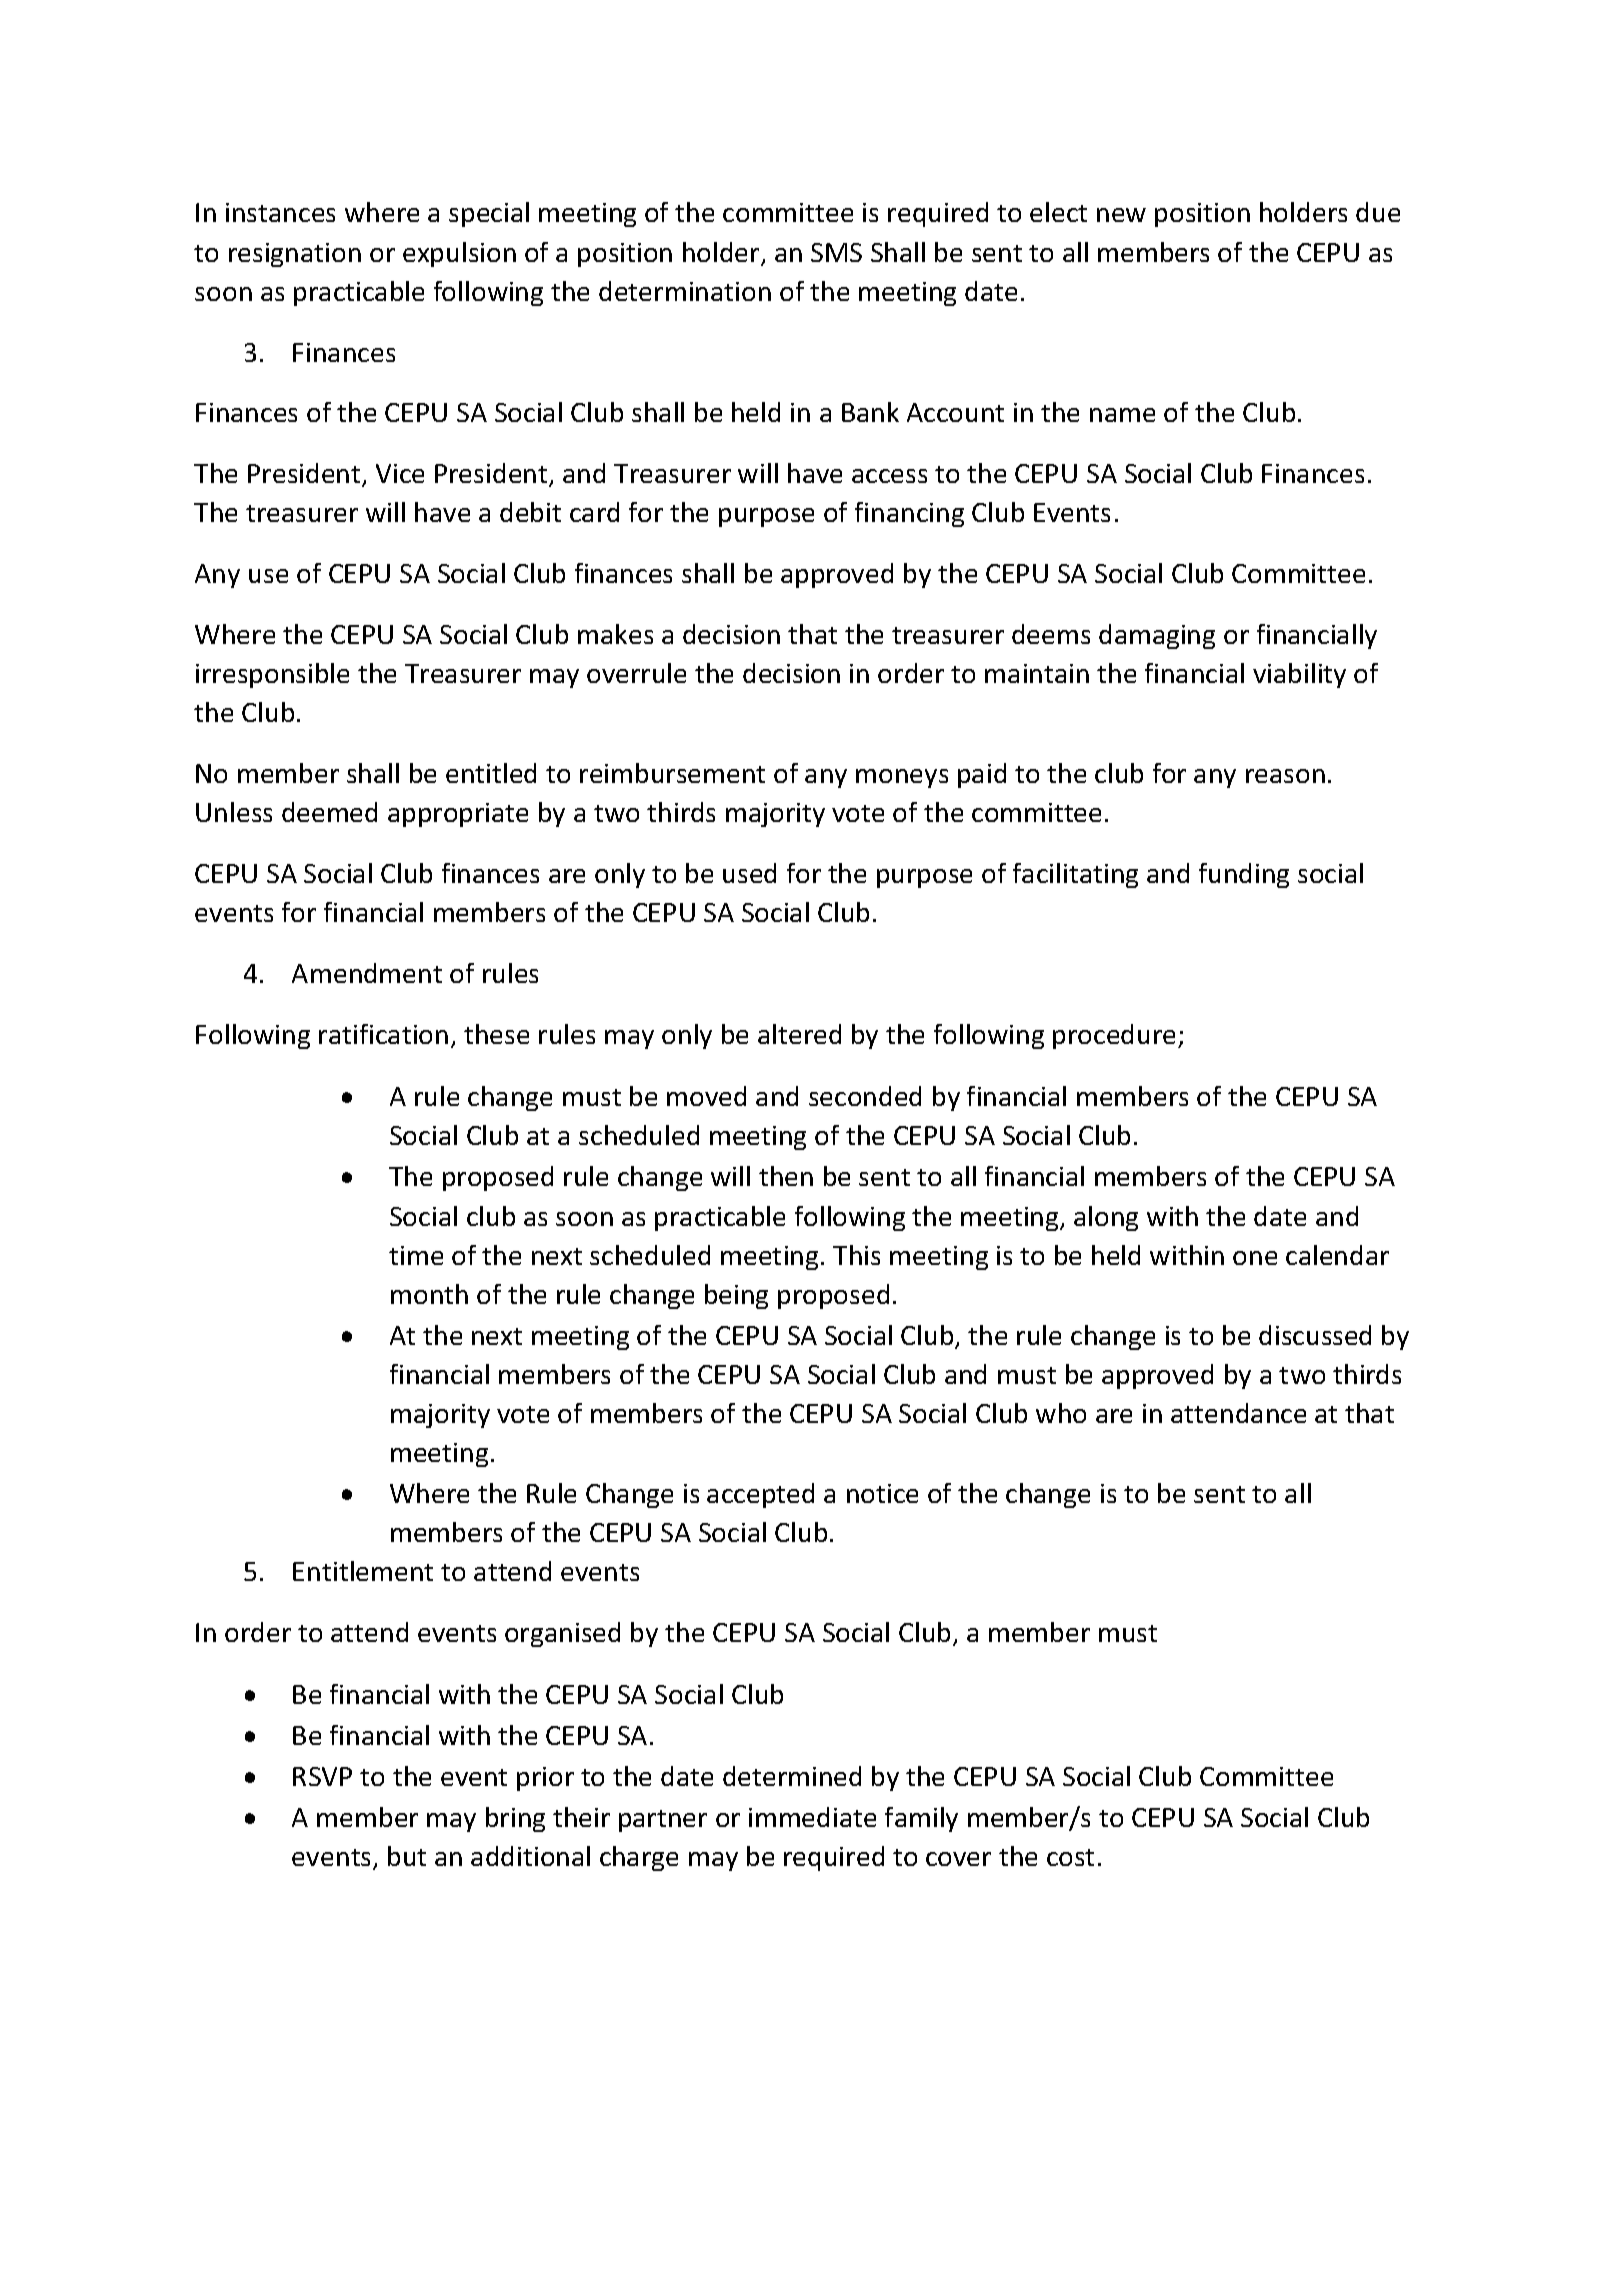  I want to click on new, so click(1121, 215).
